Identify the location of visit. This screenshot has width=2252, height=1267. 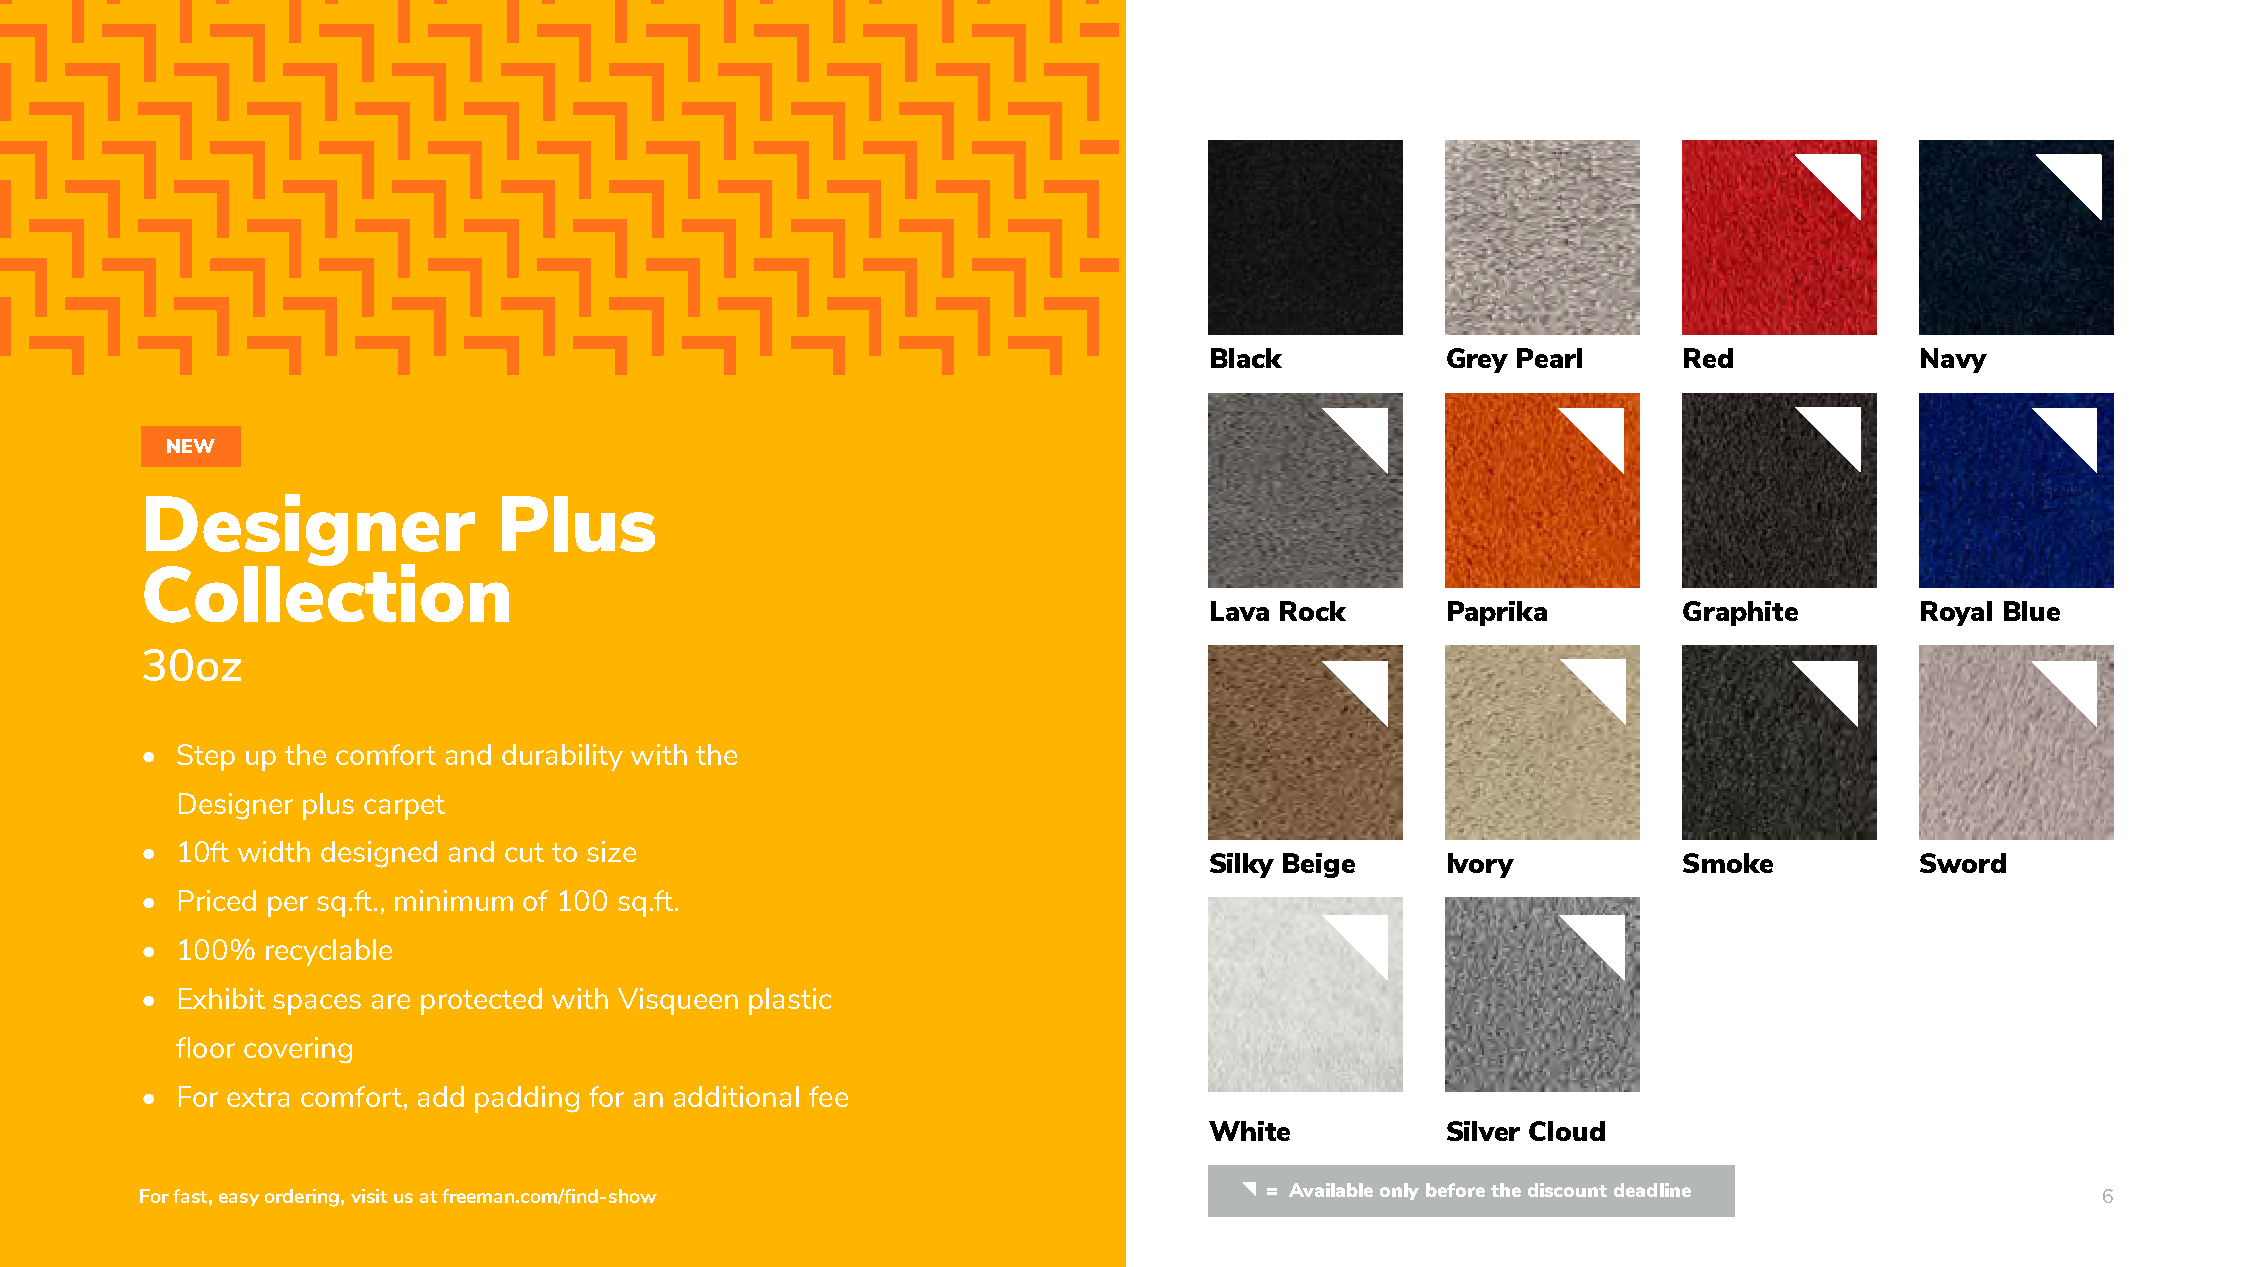
(369, 1196).
